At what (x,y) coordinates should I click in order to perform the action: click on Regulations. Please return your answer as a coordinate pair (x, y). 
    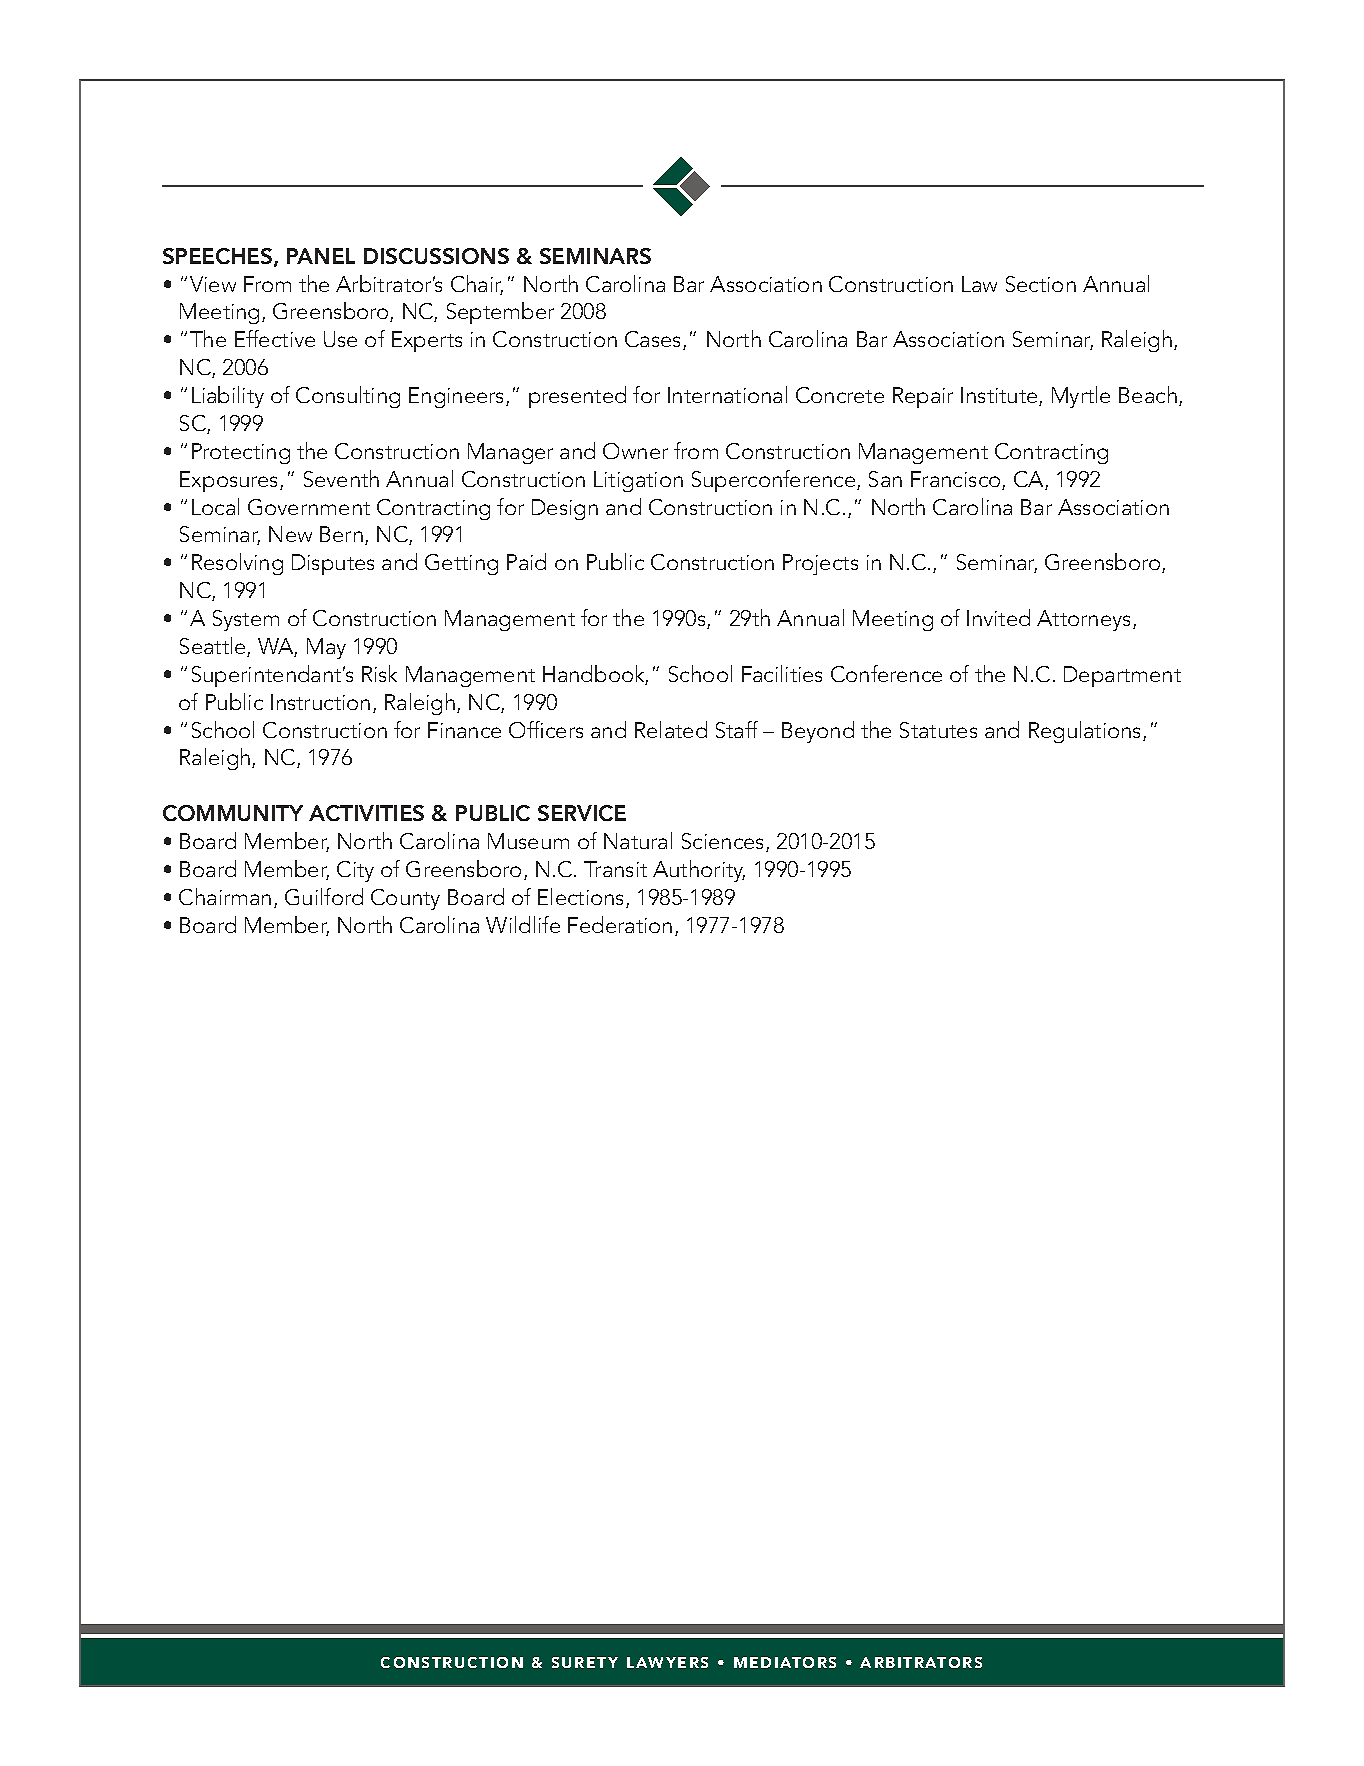
    Looking at the image, I should click on (1086, 732).
